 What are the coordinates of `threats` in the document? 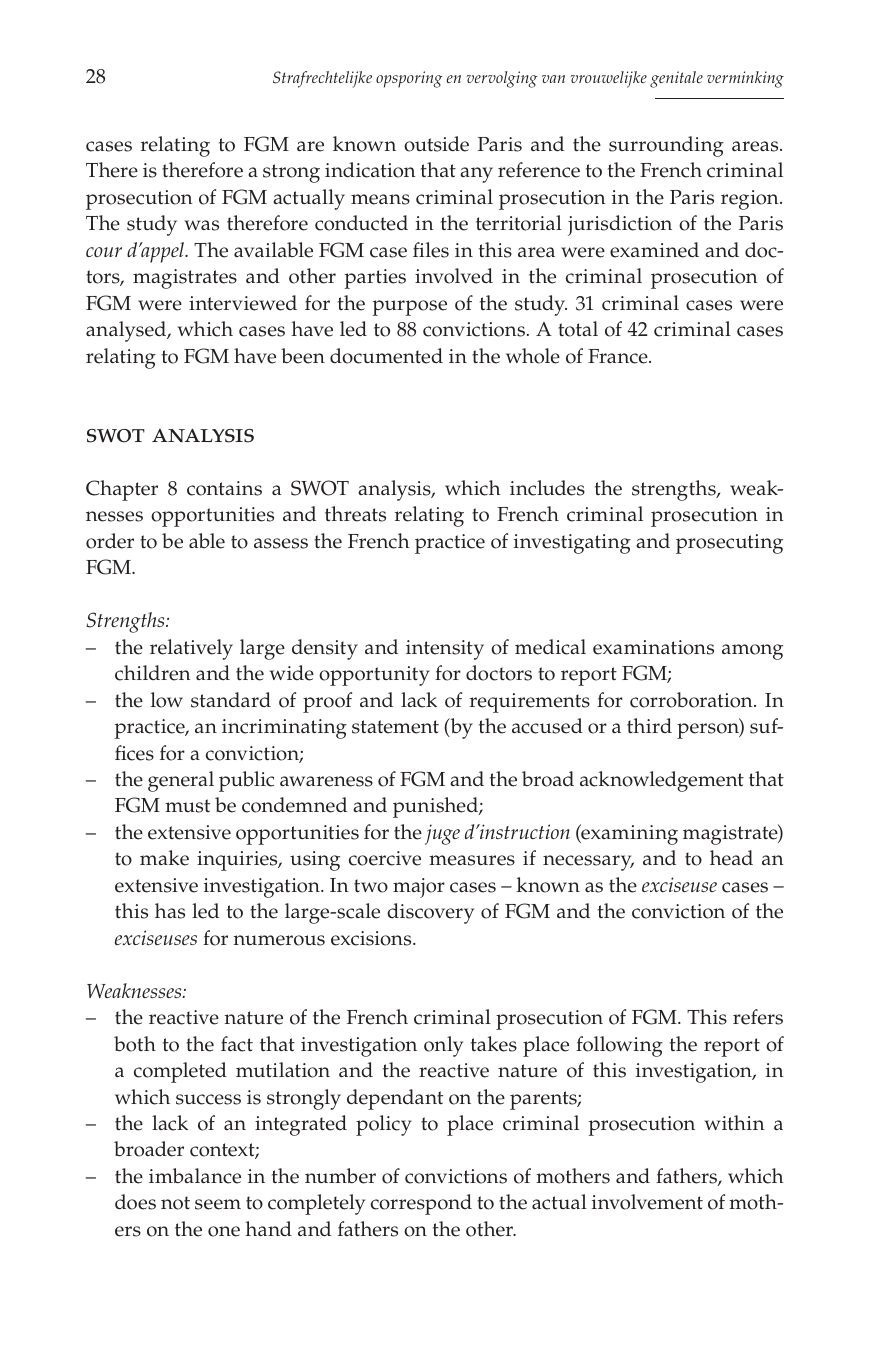 It's located at (355, 514).
